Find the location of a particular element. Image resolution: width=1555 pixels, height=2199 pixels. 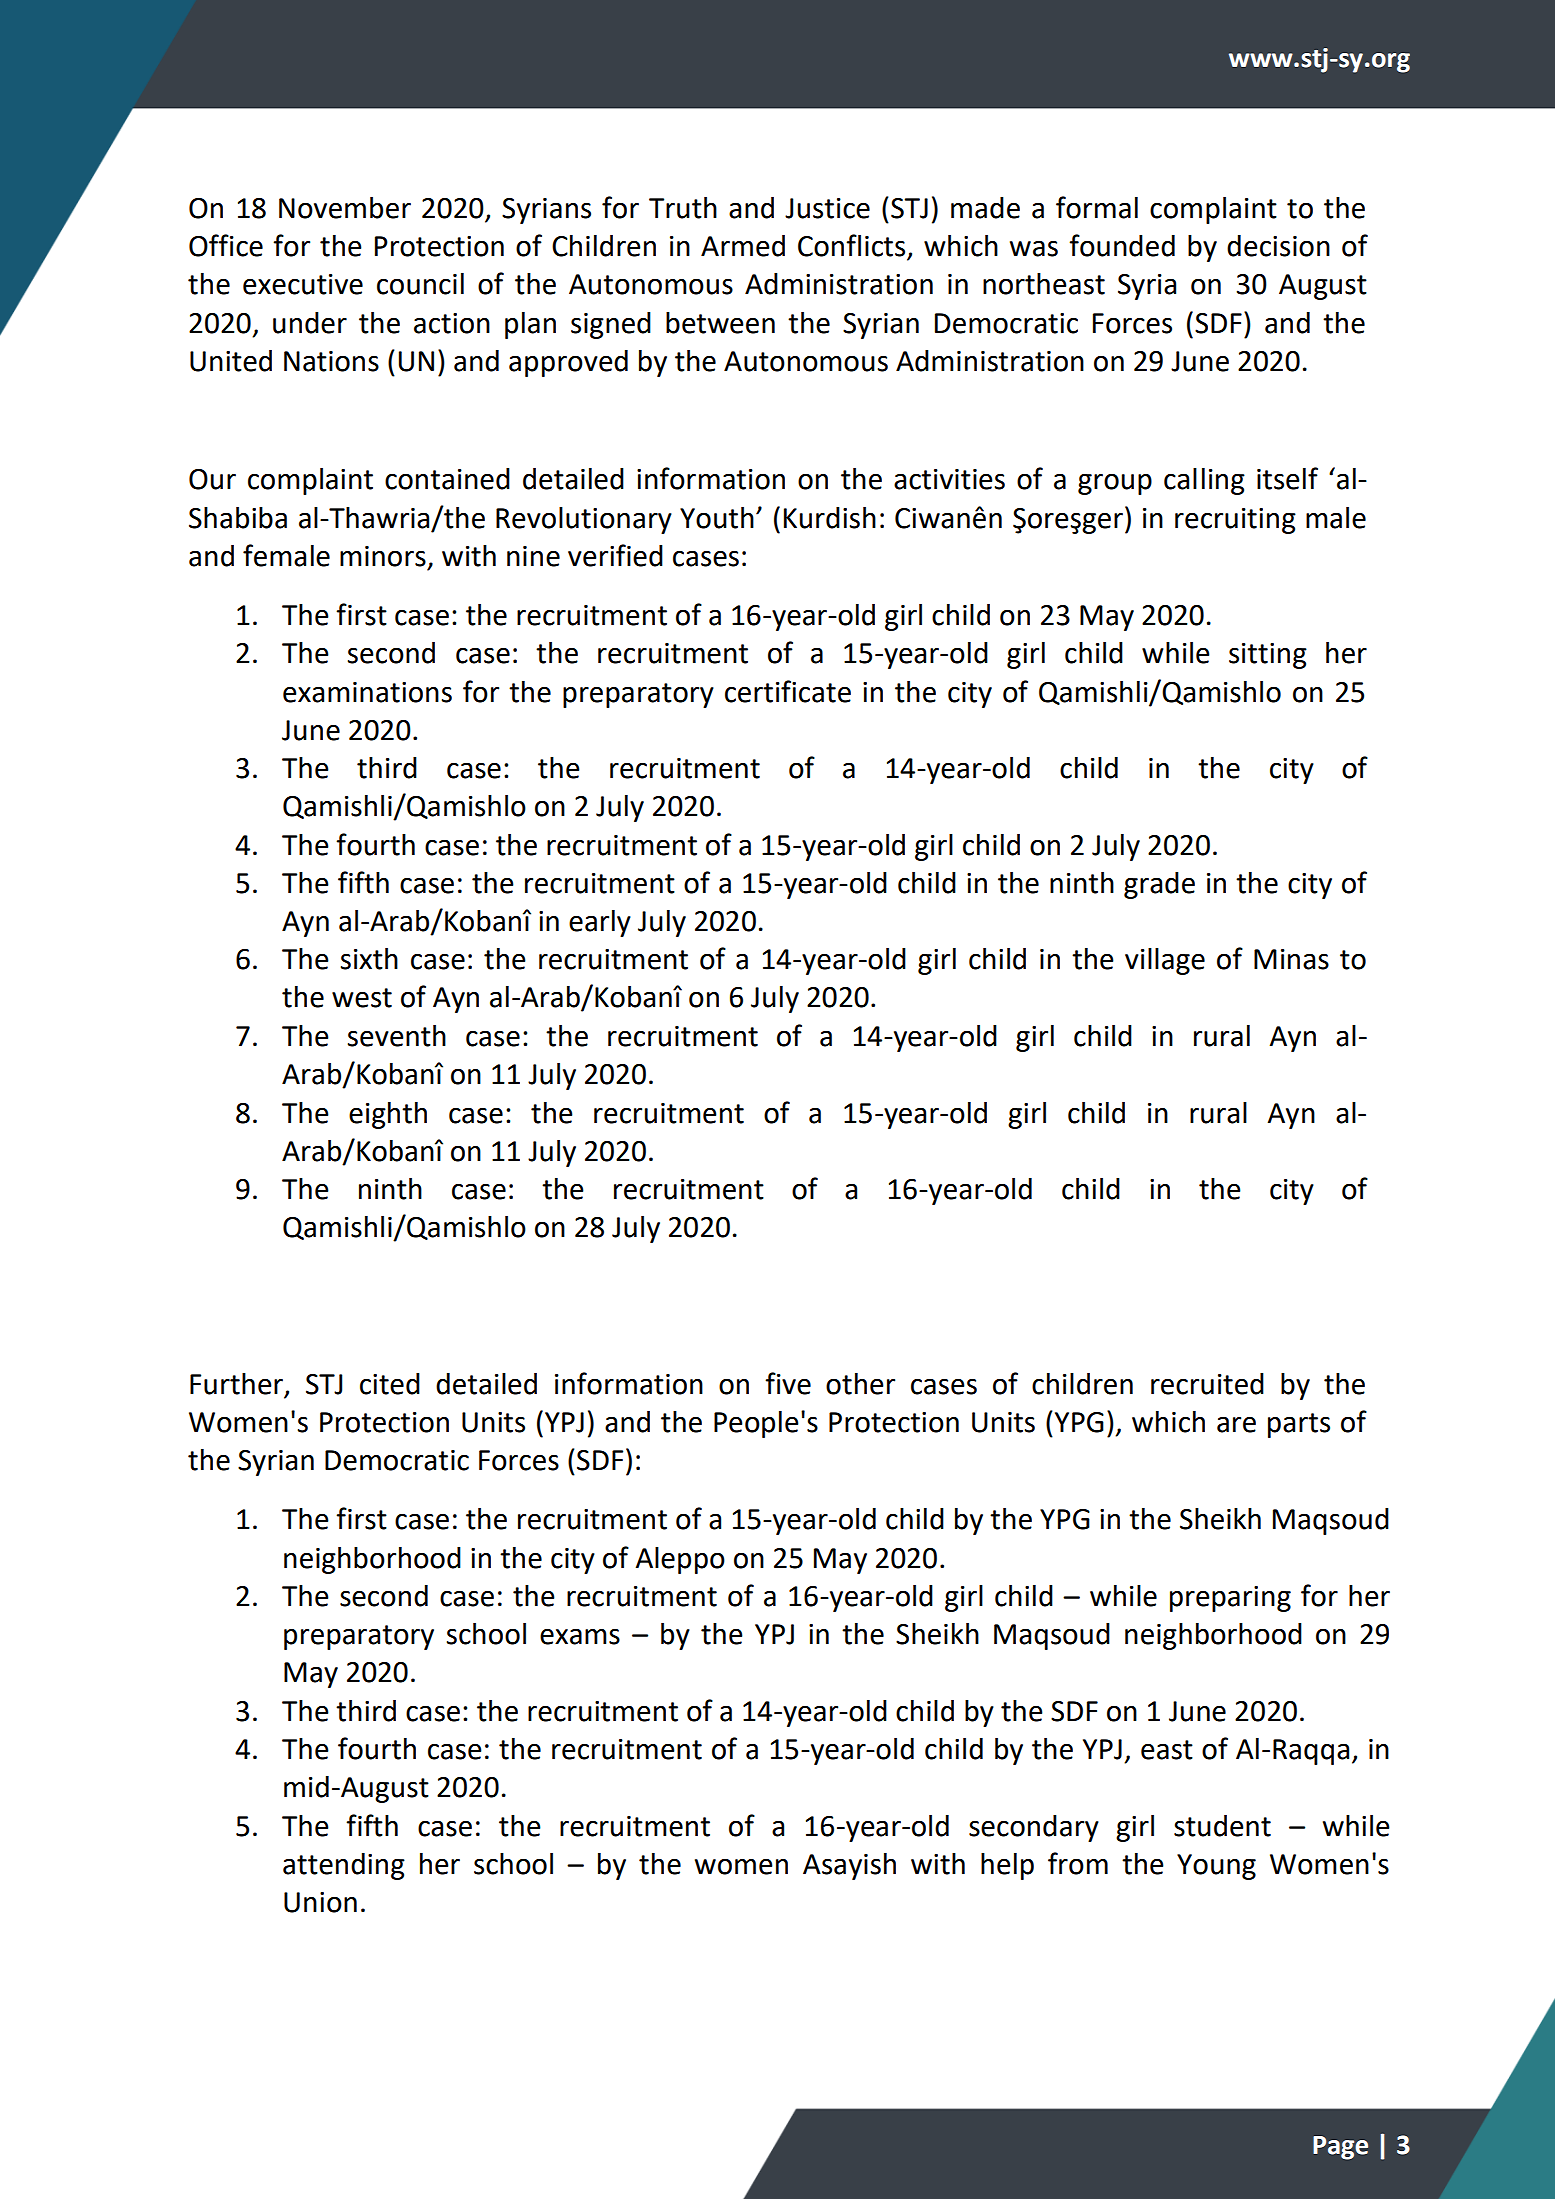

sitting is located at coordinates (1268, 656).
